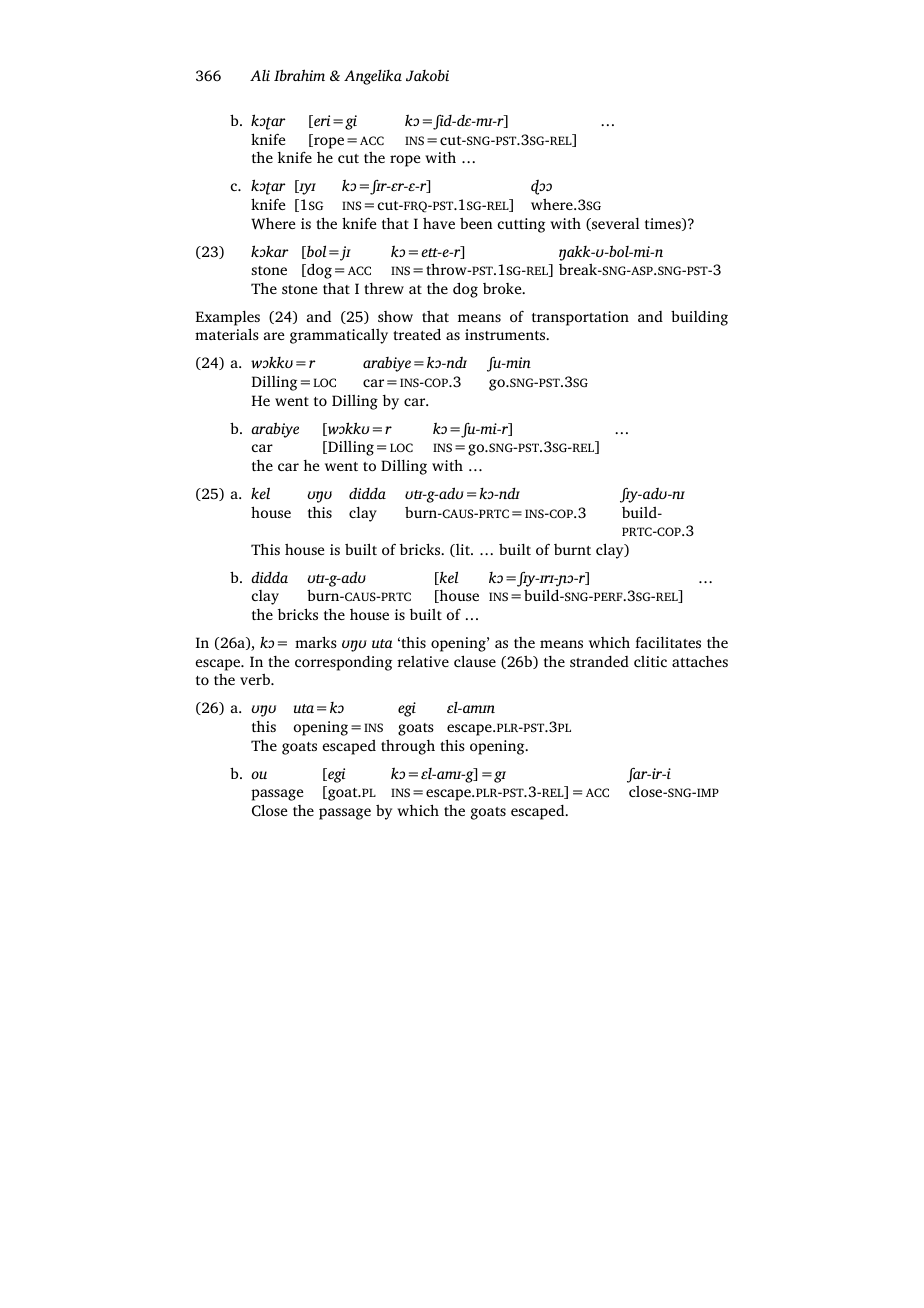 Image resolution: width=924 pixels, height=1308 pixels. I want to click on Jakobi, so click(427, 75).
